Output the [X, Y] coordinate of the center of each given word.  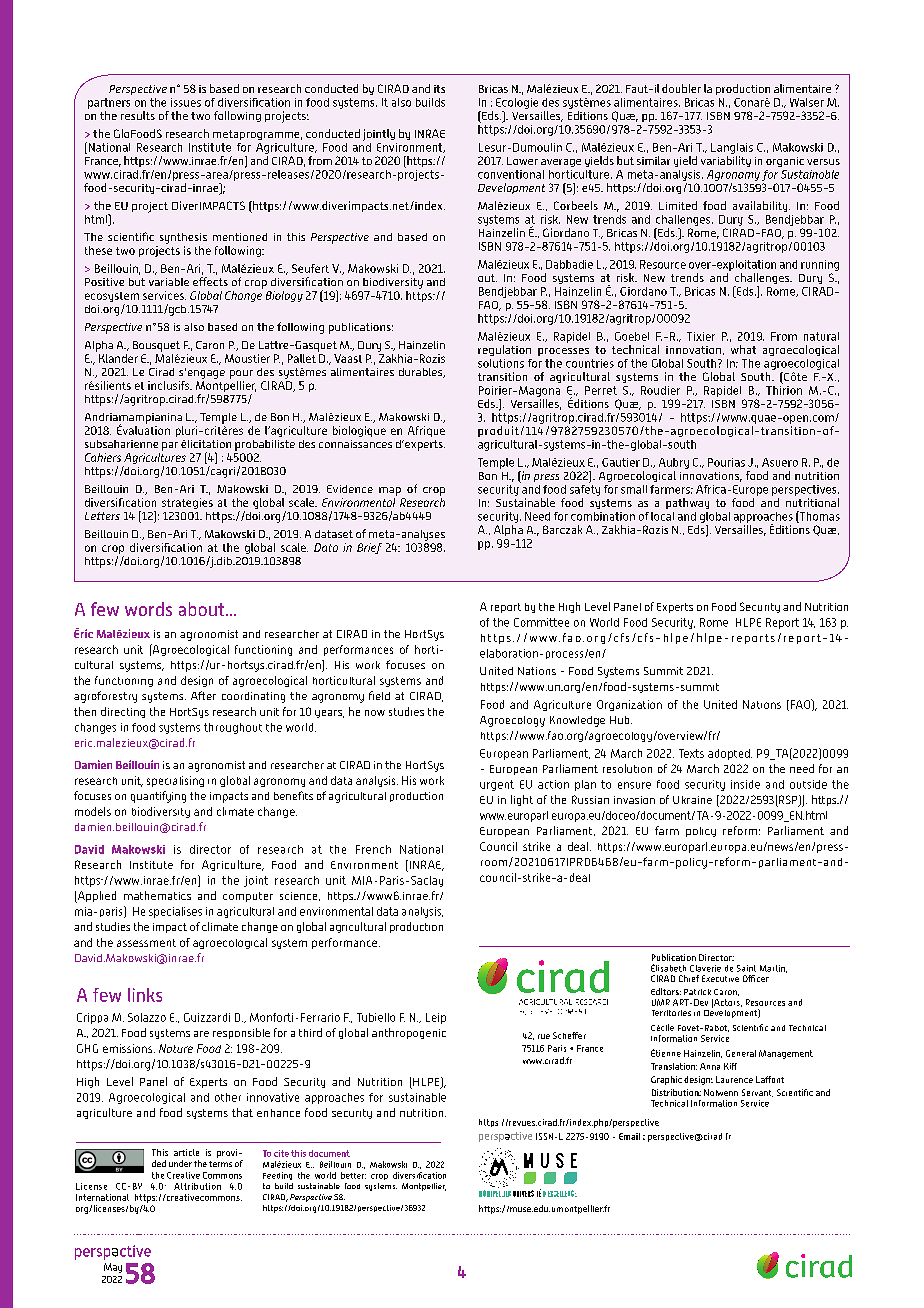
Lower [522, 161]
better [353, 1175]
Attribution [197, 1186]
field [379, 695]
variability [726, 161]
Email [629, 1136]
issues [186, 102]
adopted [730, 754]
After [203, 695]
